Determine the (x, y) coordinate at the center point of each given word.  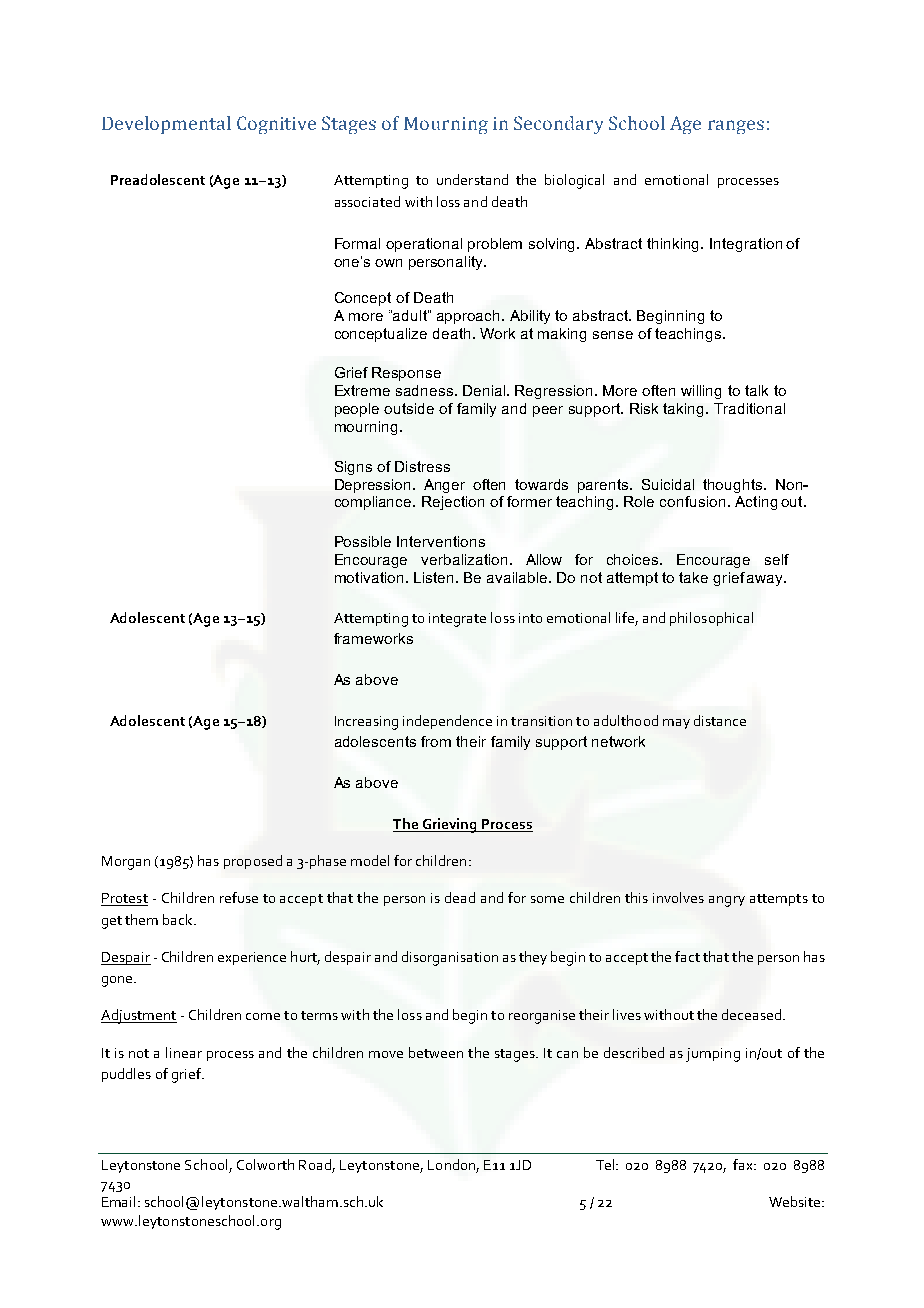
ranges (736, 127)
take (693, 577)
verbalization (464, 559)
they (533, 958)
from (436, 741)
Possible (363, 541)
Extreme (362, 390)
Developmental (166, 125)
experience (252, 958)
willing (701, 392)
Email (118, 1201)
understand (472, 179)
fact (687, 956)
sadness (426, 390)
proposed (253, 862)
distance (720, 720)
